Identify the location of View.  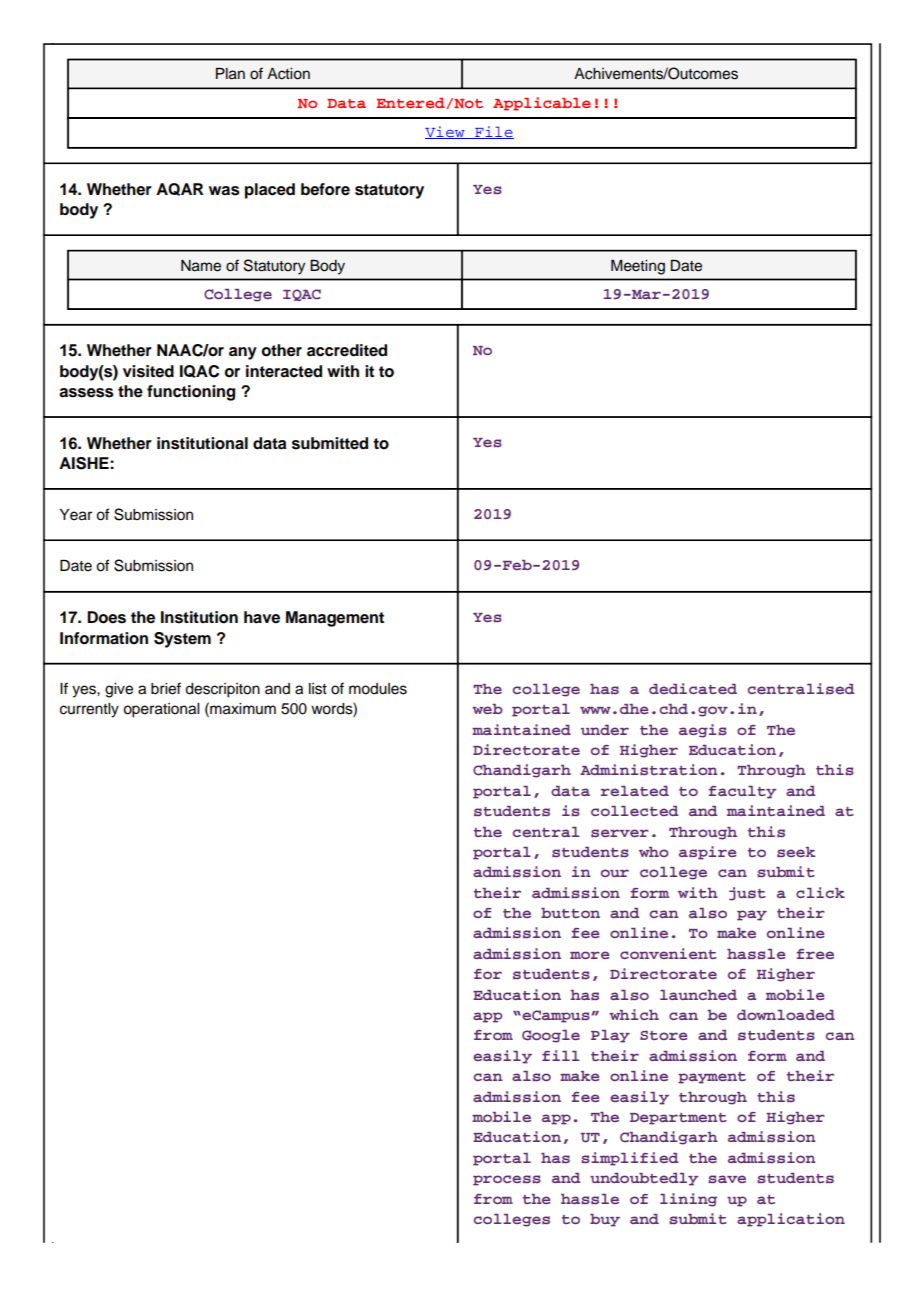
(446, 132).
